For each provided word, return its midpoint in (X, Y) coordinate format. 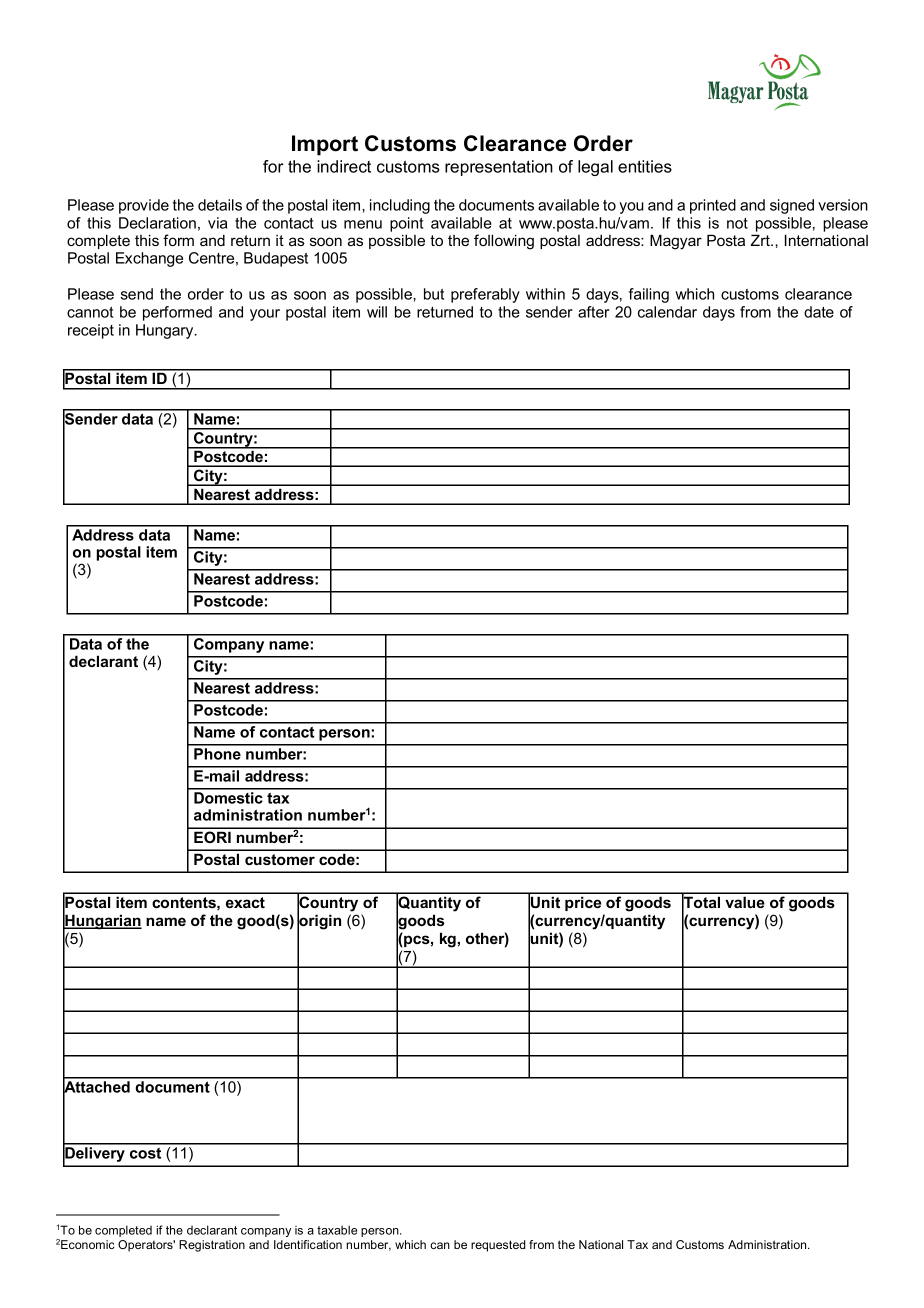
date (819, 312)
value (745, 902)
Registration (212, 1246)
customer (280, 859)
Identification (308, 1244)
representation (499, 168)
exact (245, 902)
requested (498, 1246)
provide (144, 206)
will (377, 312)
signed (792, 206)
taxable (337, 1230)
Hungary (166, 331)
